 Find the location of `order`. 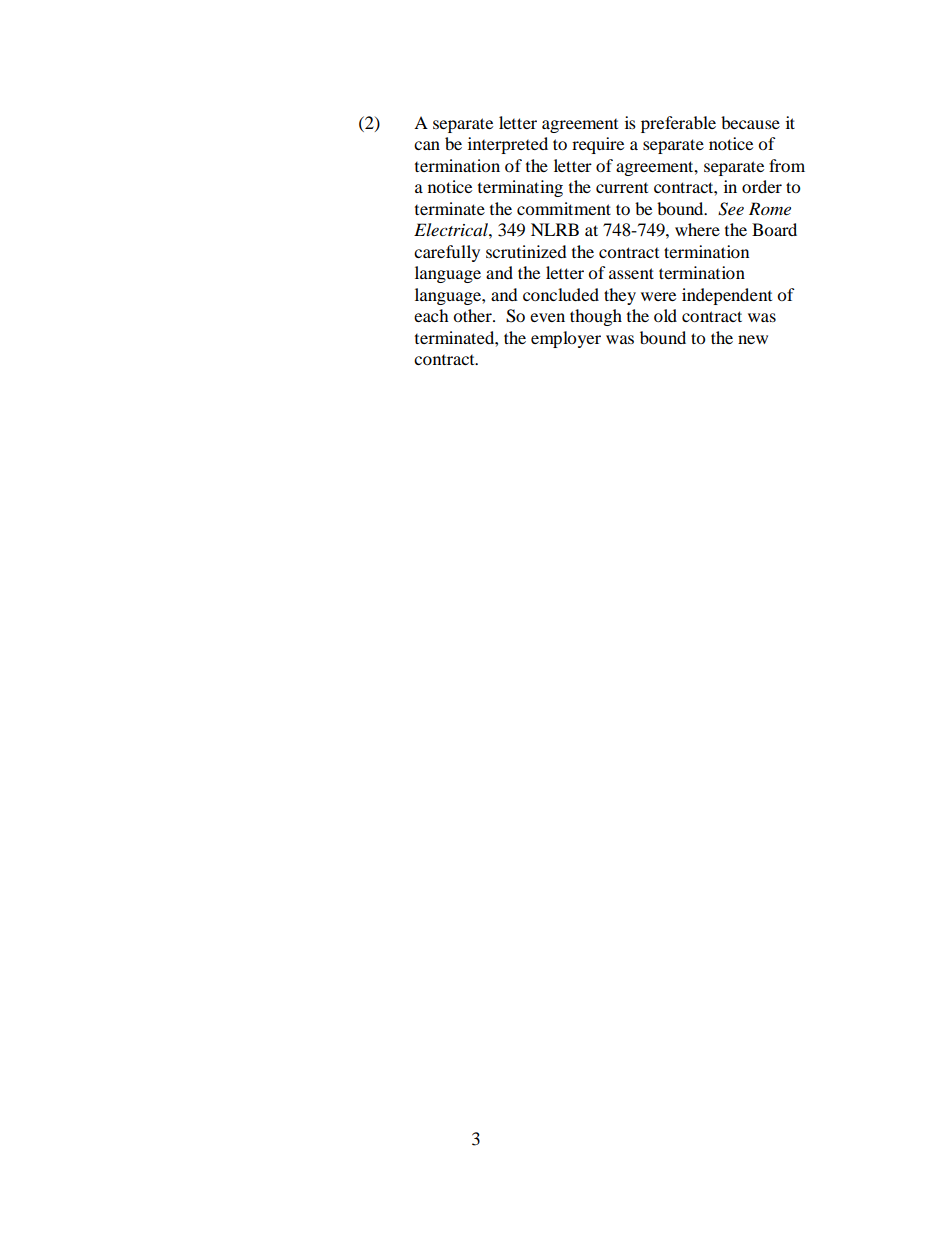

order is located at coordinates (762, 186).
